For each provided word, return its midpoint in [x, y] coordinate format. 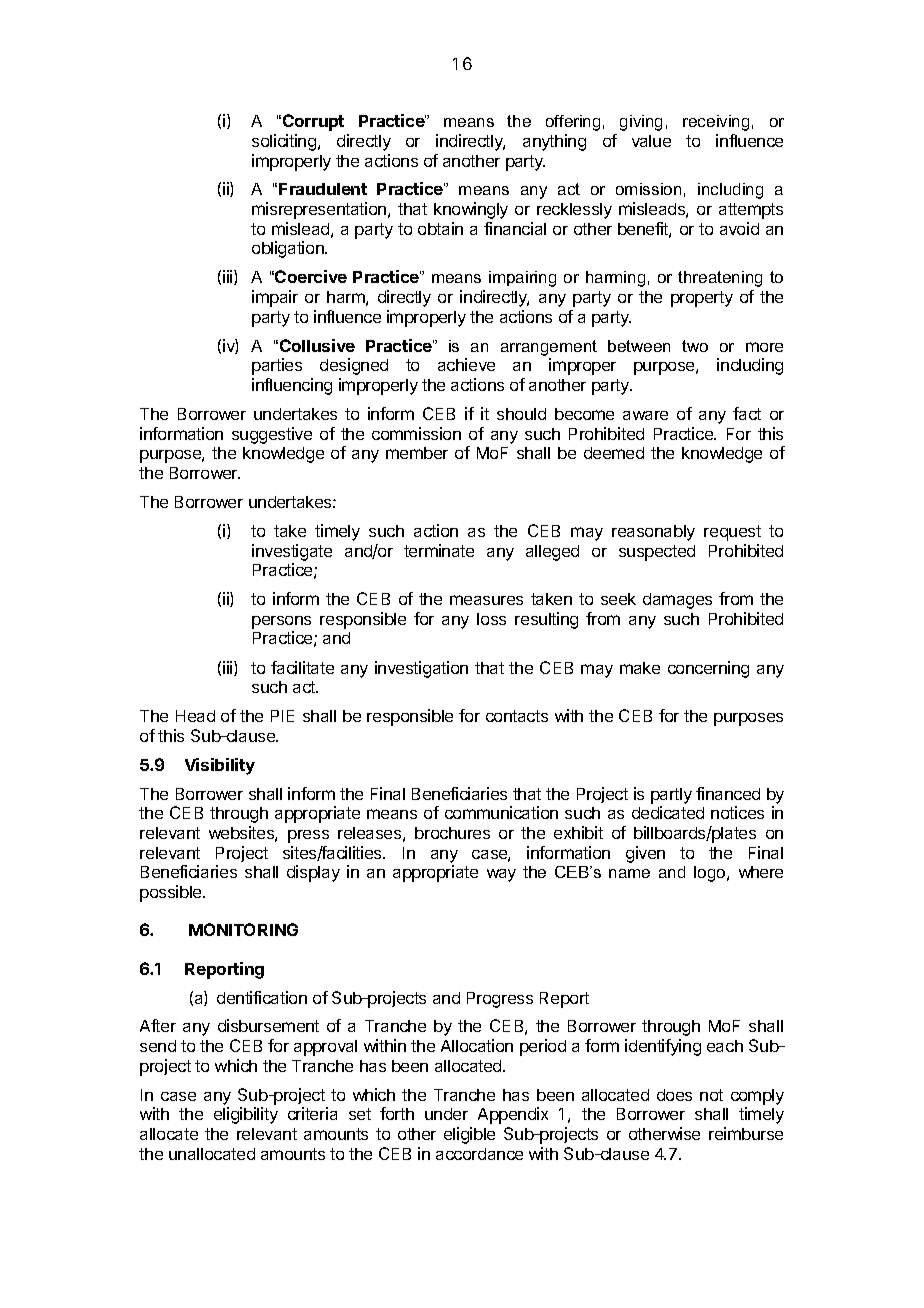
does [674, 1095]
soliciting [284, 142]
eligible [469, 1135]
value [651, 141]
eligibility [246, 1115]
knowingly [471, 210]
